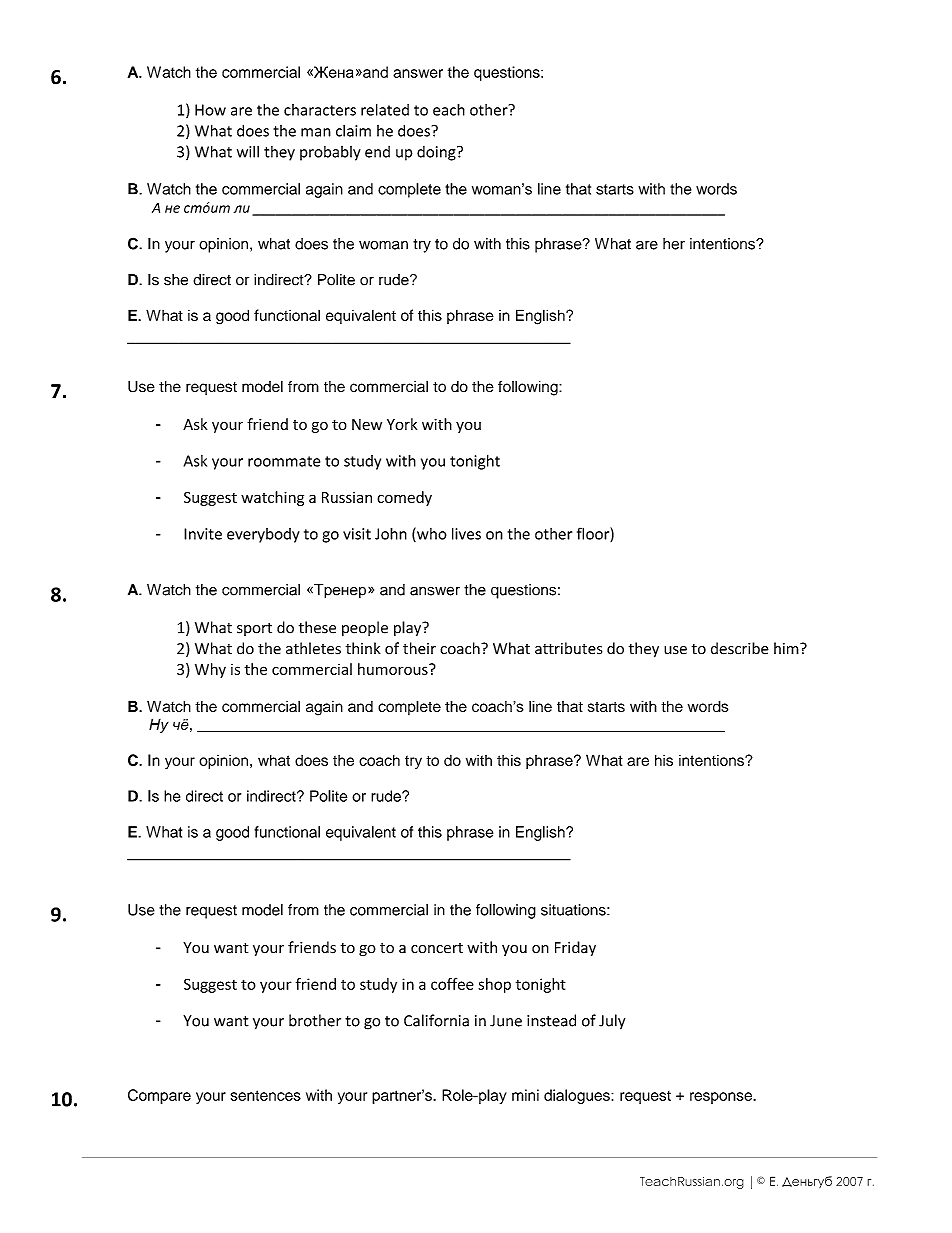  What do you see at coordinates (525, 1095) in the screenshot?
I see `mini` at bounding box center [525, 1095].
